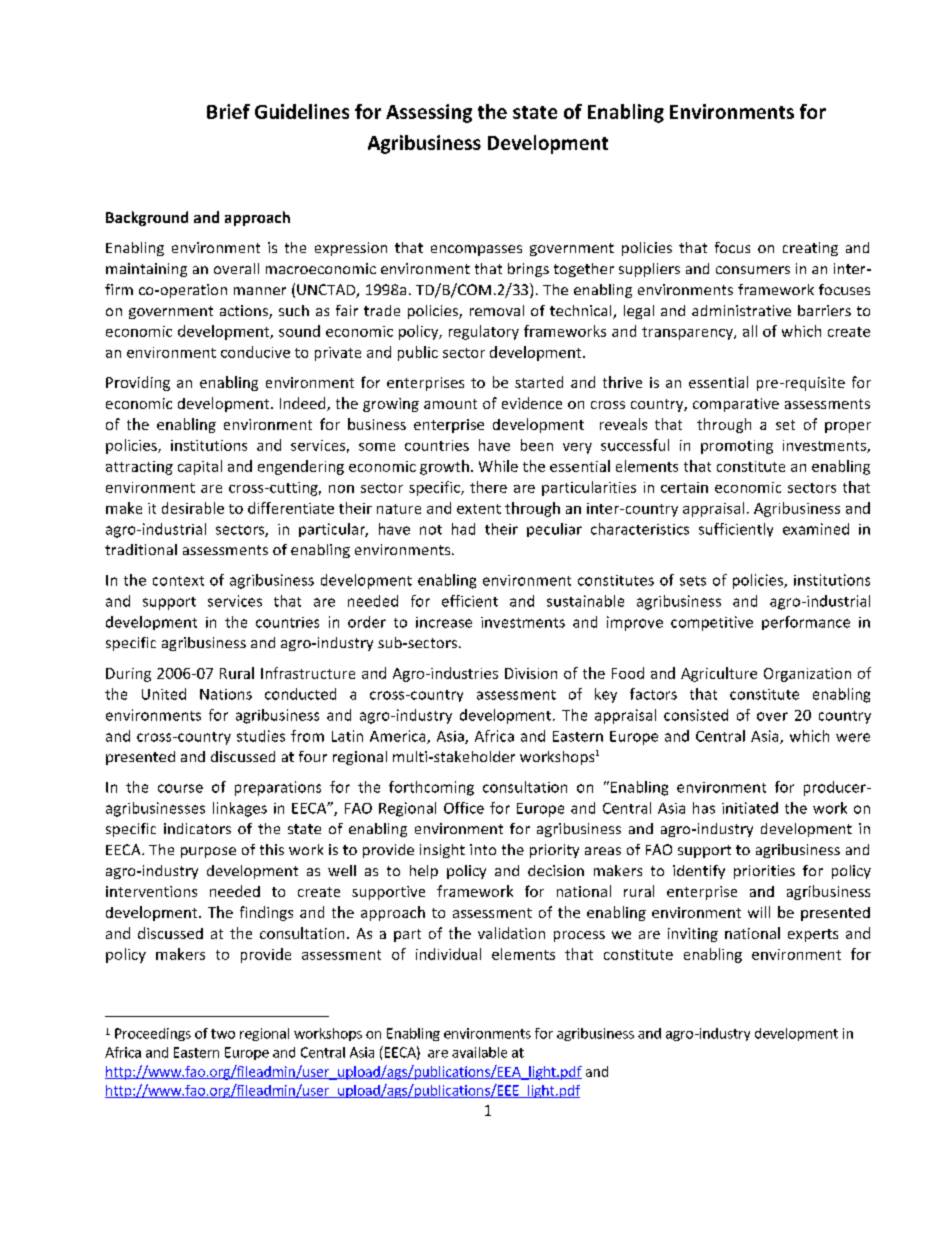 This document has width=952, height=1233. What do you see at coordinates (813, 935) in the document?
I see `experts` at bounding box center [813, 935].
